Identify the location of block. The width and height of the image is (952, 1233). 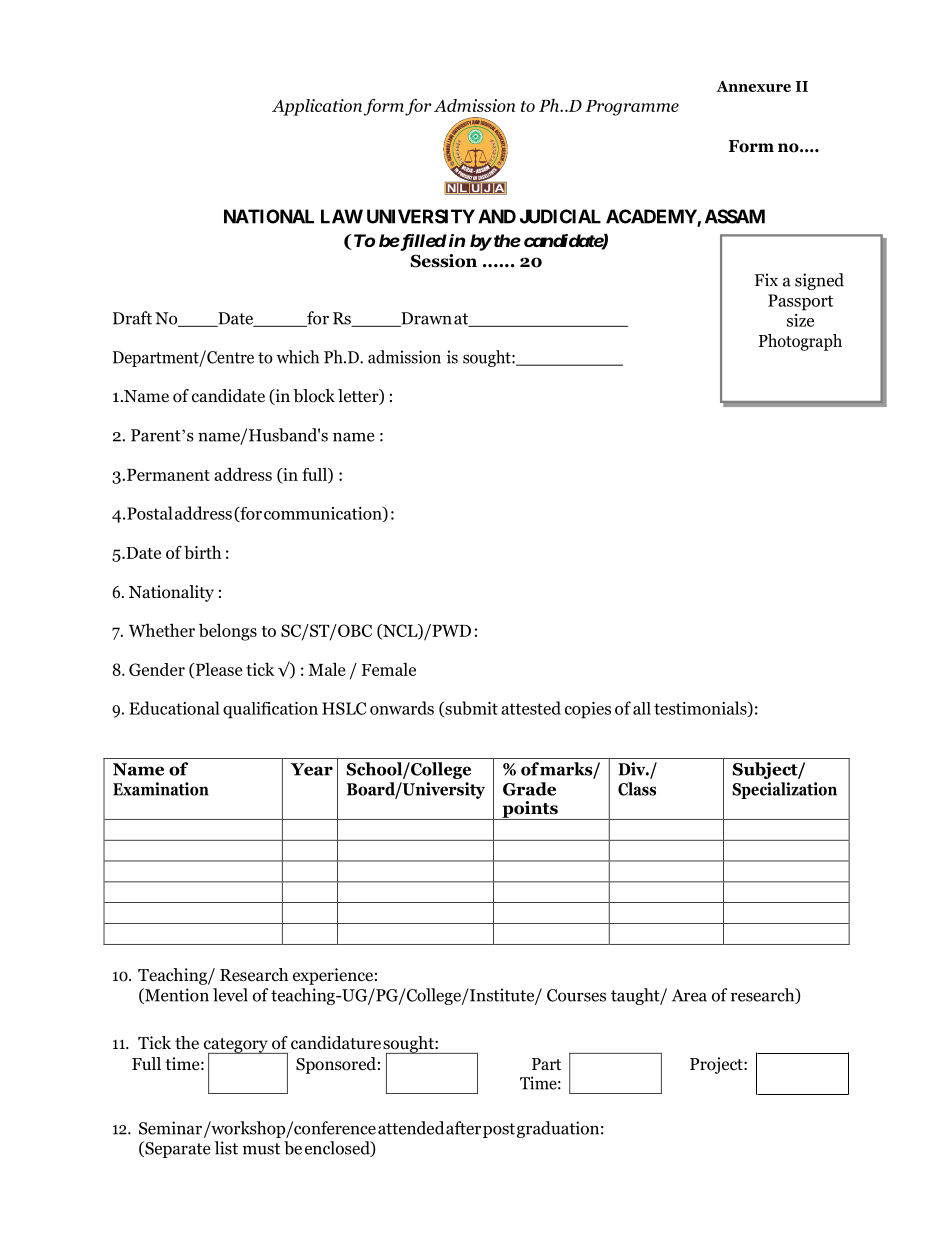
(314, 396).
